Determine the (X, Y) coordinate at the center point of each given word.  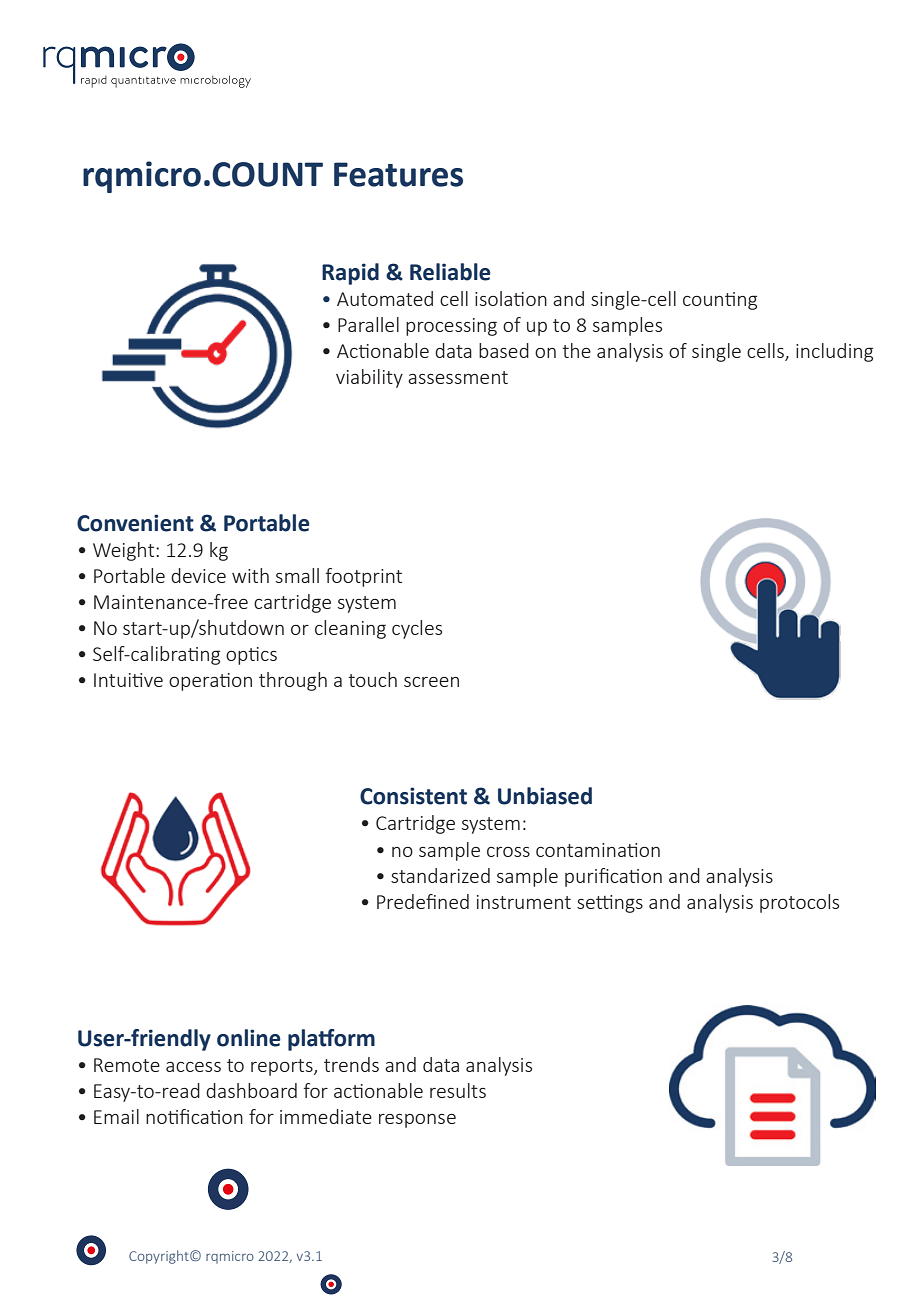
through (293, 681)
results (458, 1090)
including (834, 352)
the (576, 350)
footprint (363, 577)
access (193, 1067)
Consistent (413, 796)
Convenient (135, 523)
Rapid (350, 274)
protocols (799, 903)
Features (398, 174)
